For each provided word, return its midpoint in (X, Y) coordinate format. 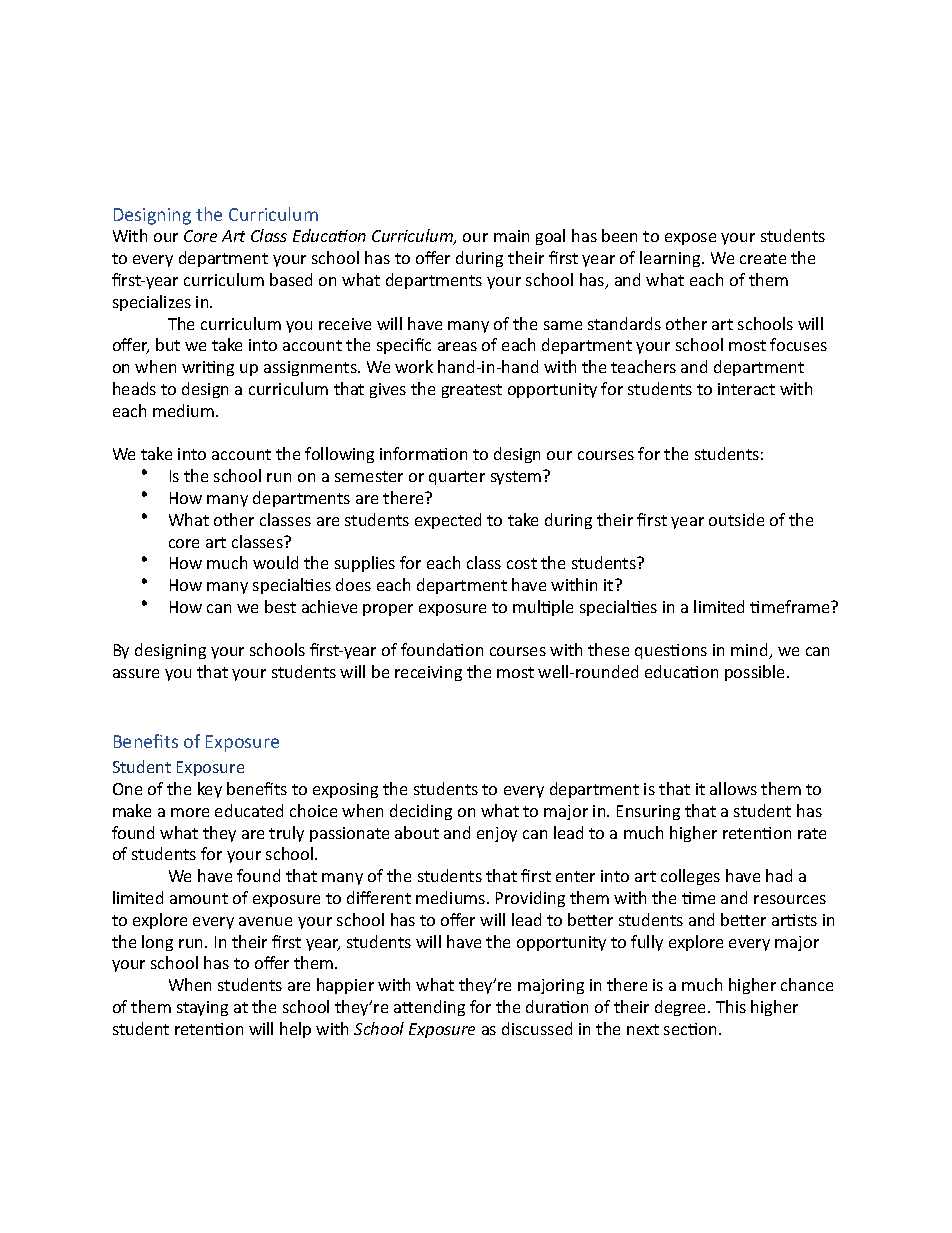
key (210, 790)
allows (733, 788)
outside (736, 519)
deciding (421, 812)
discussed (537, 1028)
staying (202, 1008)
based (291, 279)
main (511, 236)
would (275, 562)
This (731, 1006)
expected (448, 521)
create (763, 258)
